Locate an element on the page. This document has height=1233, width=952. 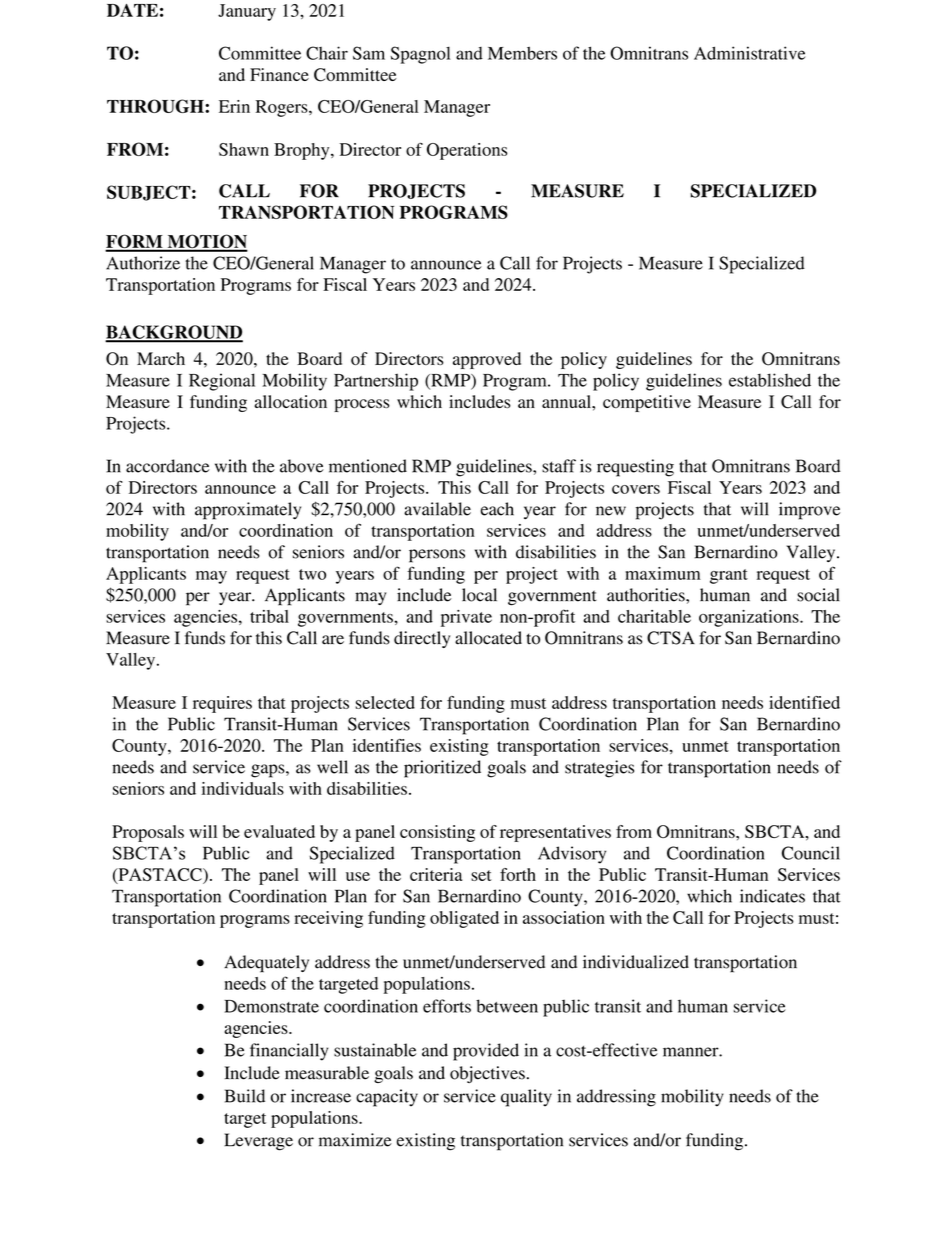
identified is located at coordinates (804, 702).
